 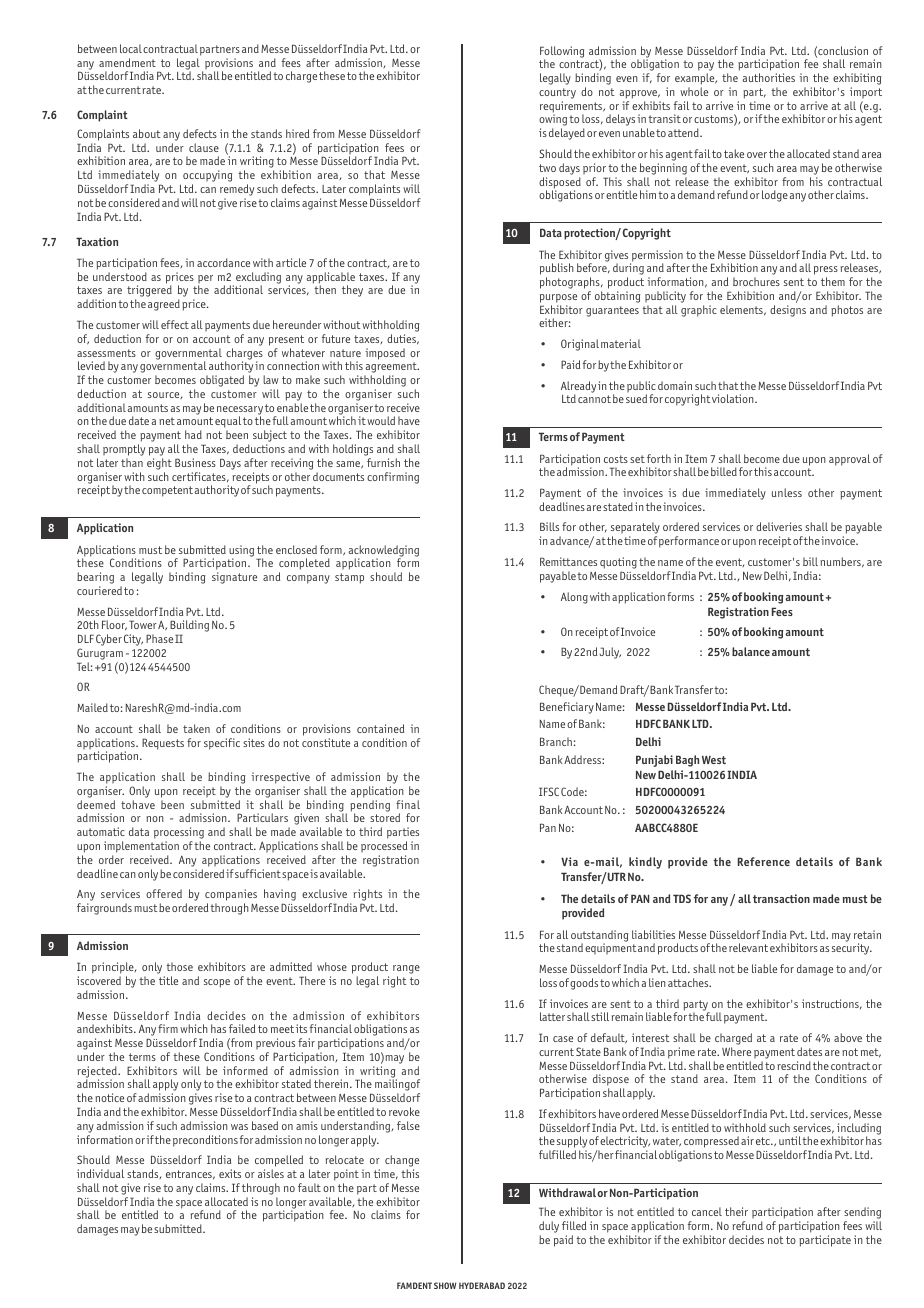 What do you see at coordinates (383, 462) in the image?
I see `furnish` at bounding box center [383, 462].
